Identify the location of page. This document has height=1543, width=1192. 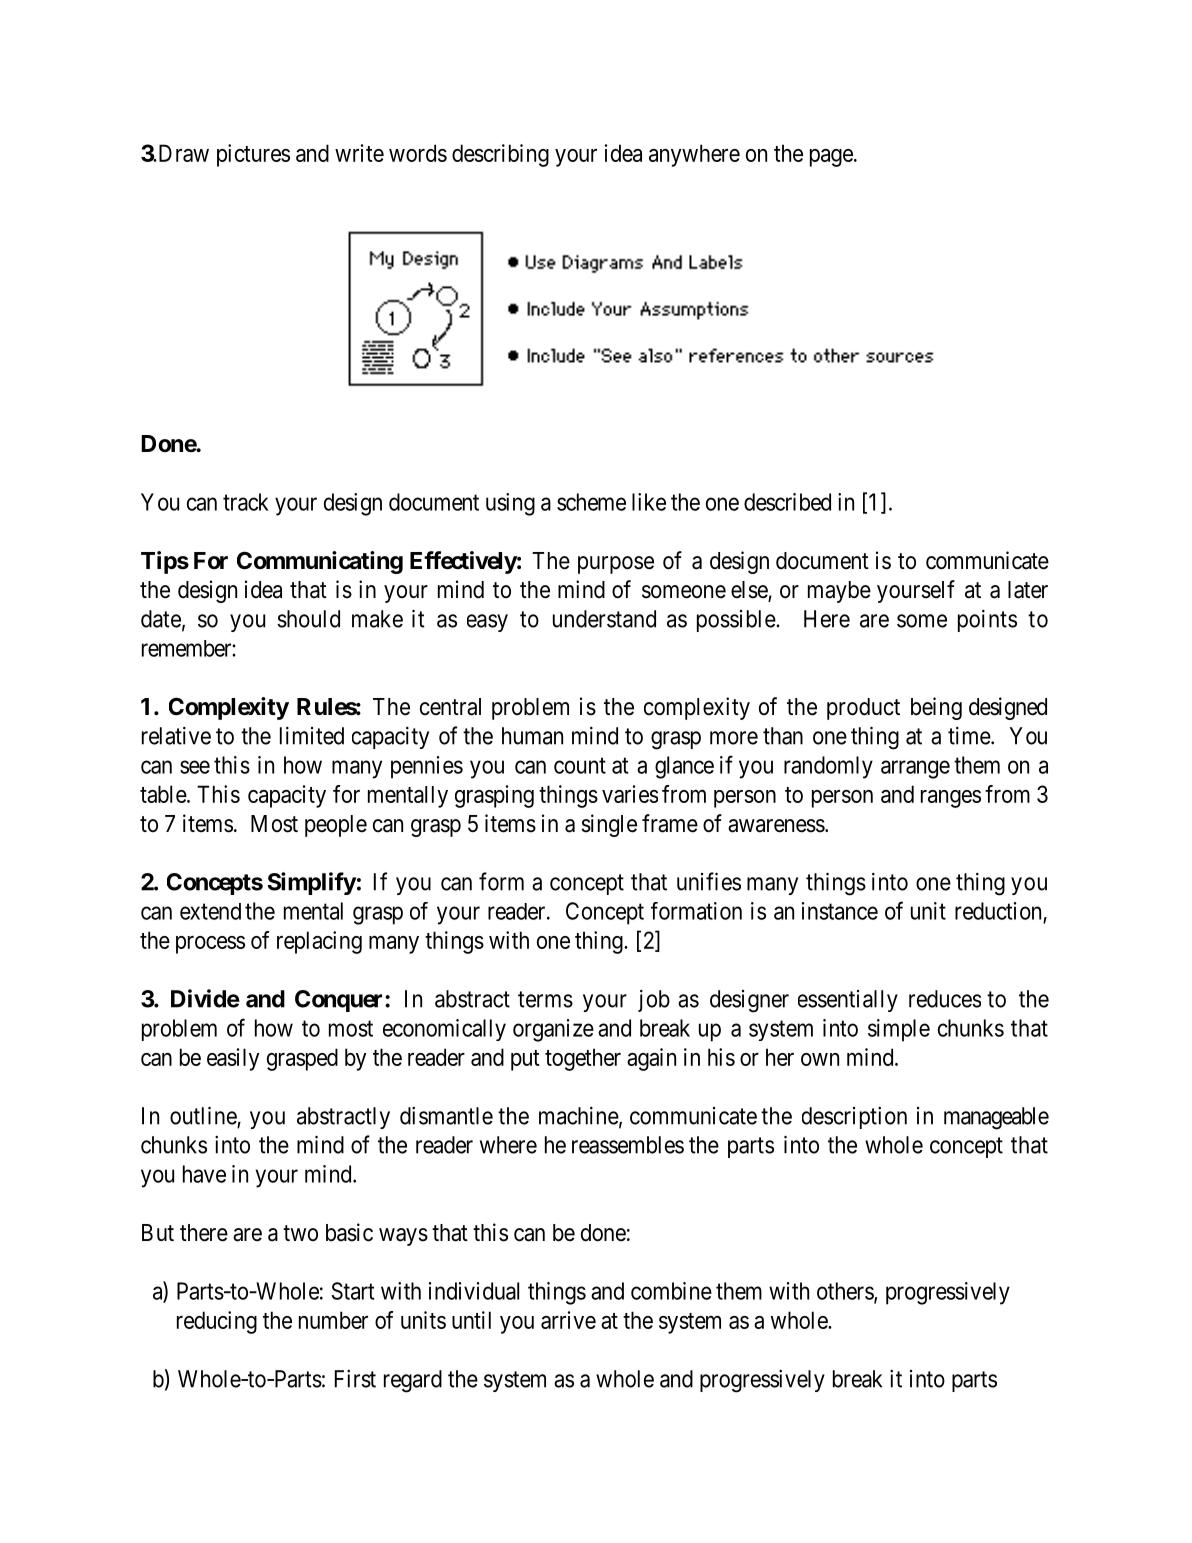
(831, 158).
